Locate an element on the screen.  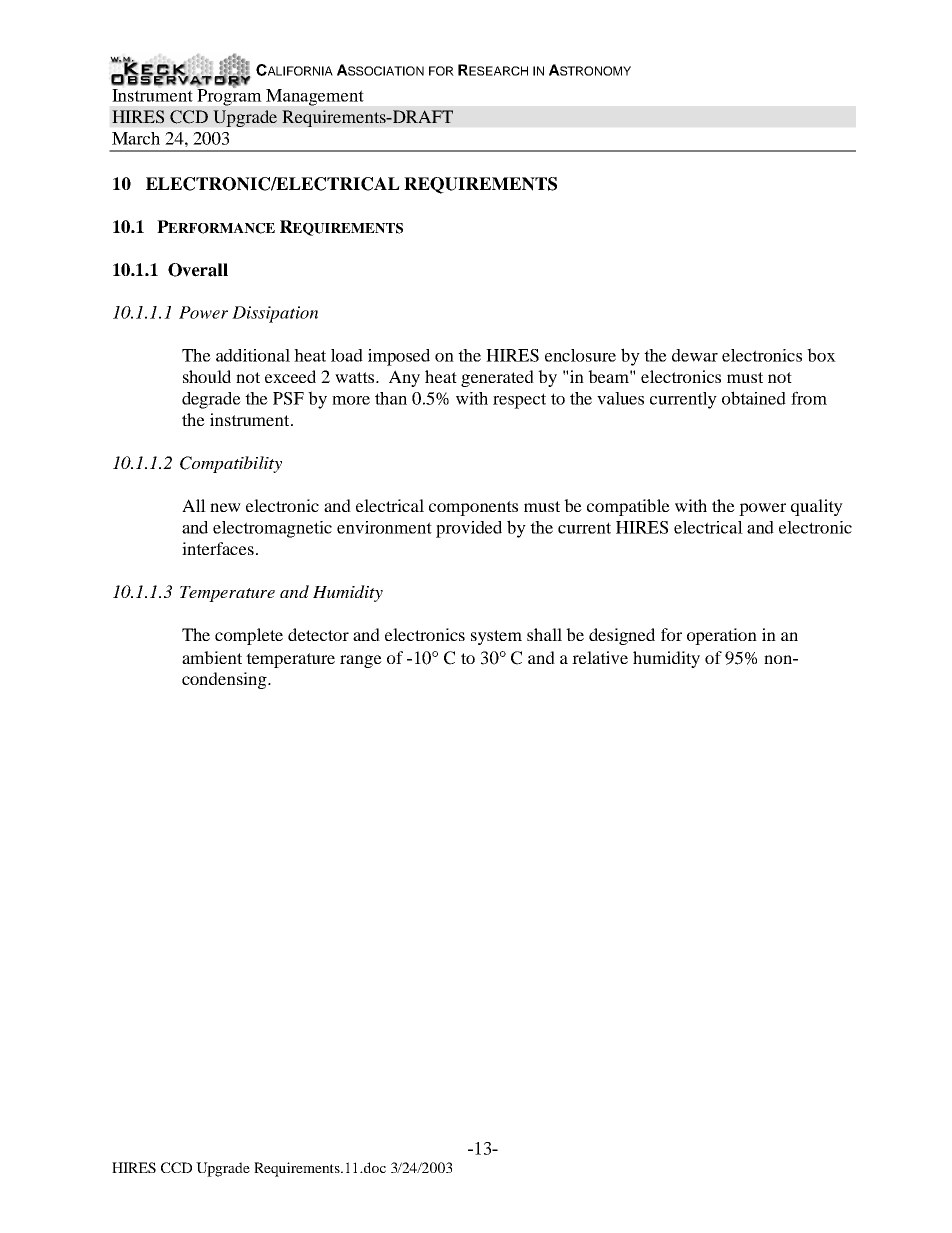
Program is located at coordinates (229, 96).
